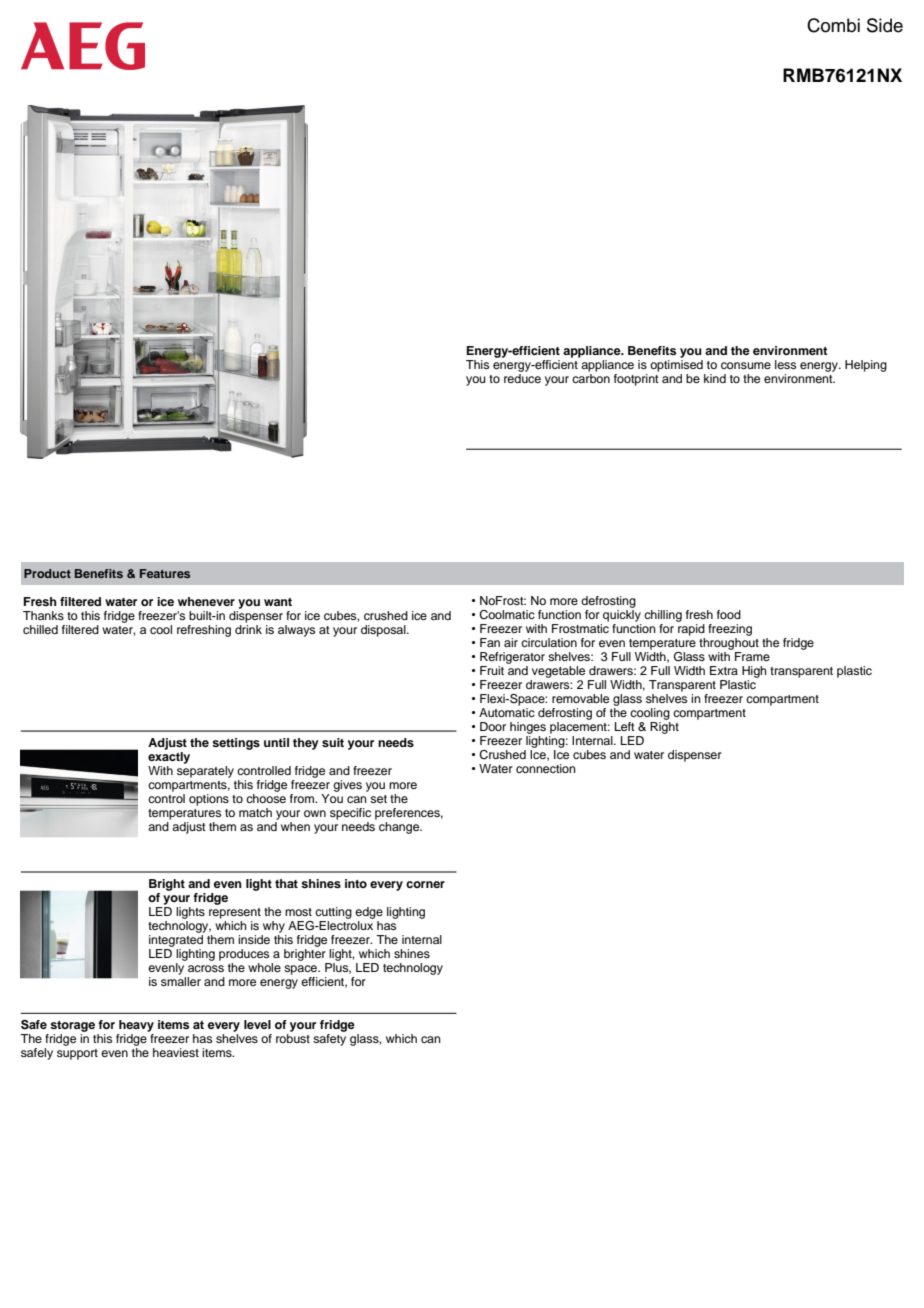 The width and height of the document is (924, 1308). Describe the element at coordinates (754, 672) in the document. I see `High` at that location.
